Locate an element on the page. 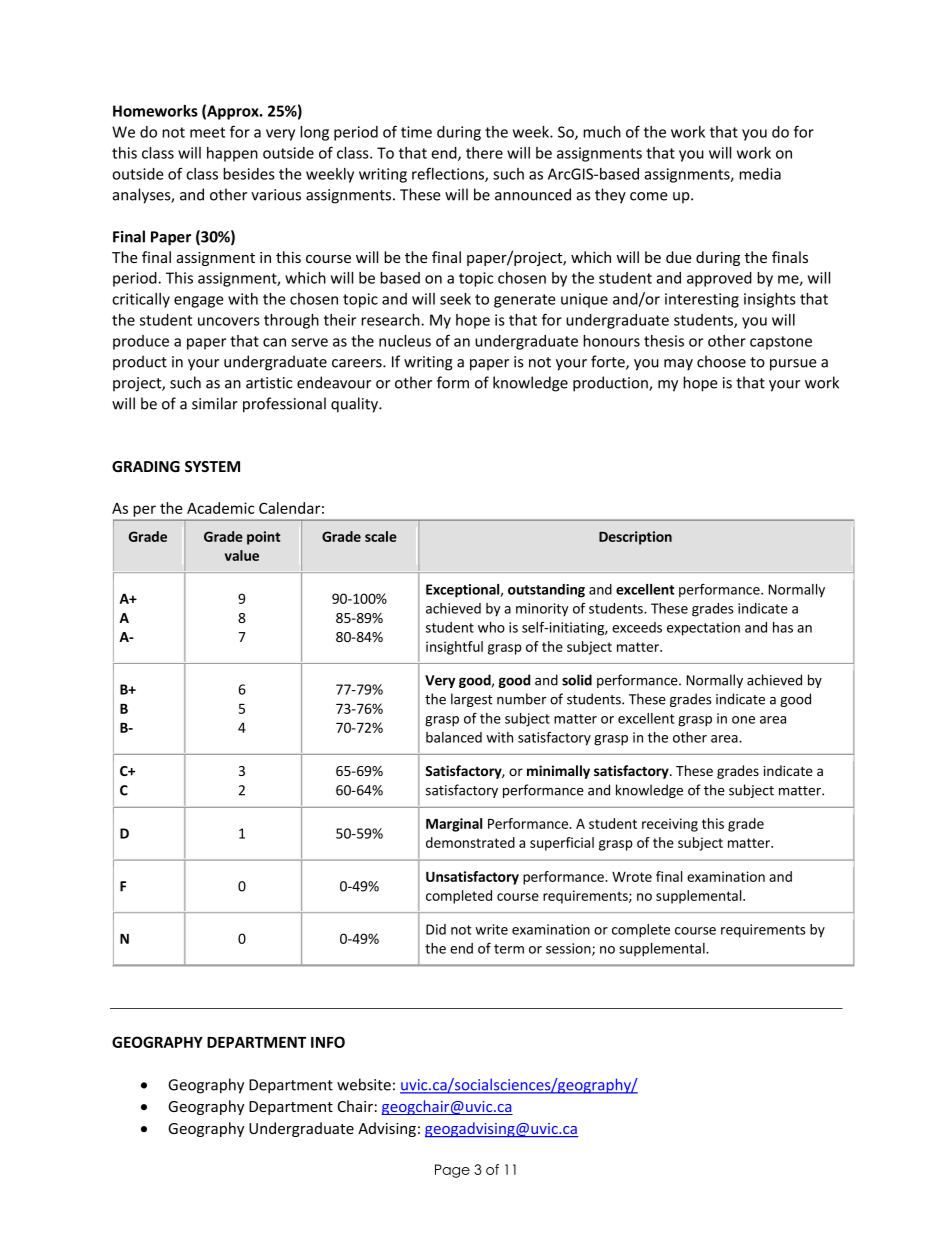 This document has width=952, height=1233. Academic is located at coordinates (220, 508).
